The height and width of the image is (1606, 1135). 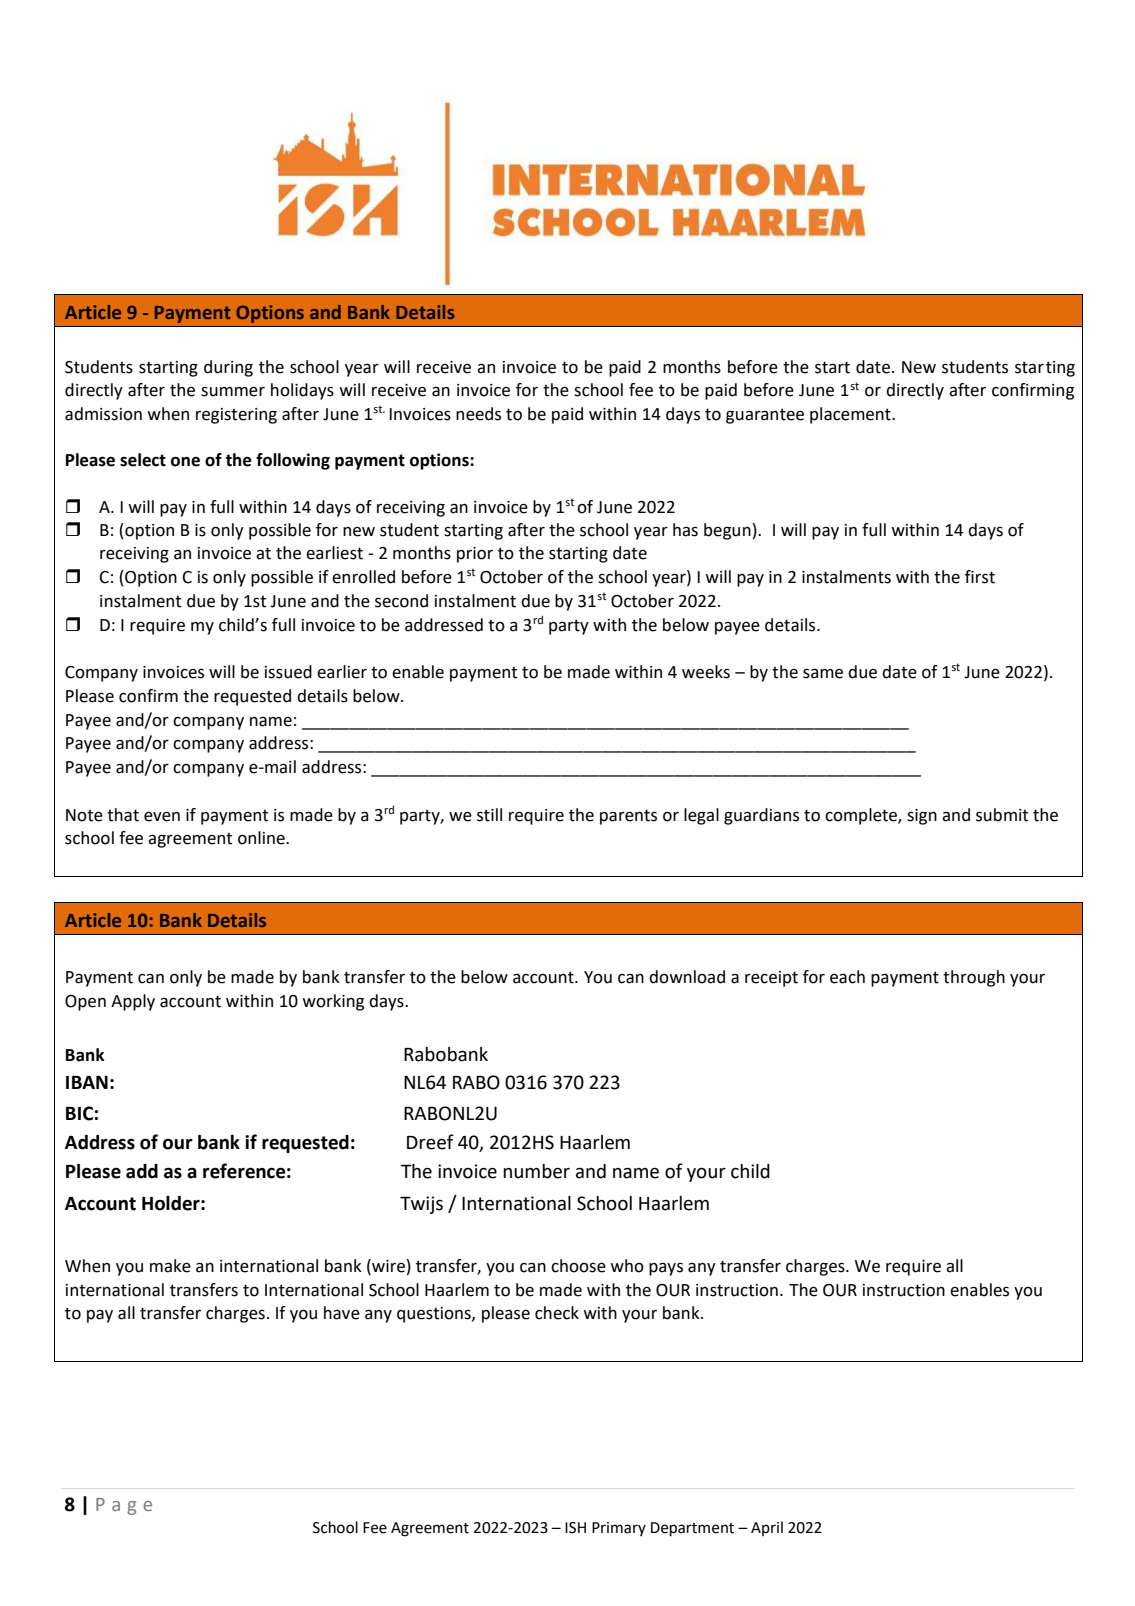 What do you see at coordinates (478, 414) in the image?
I see `needs` at bounding box center [478, 414].
